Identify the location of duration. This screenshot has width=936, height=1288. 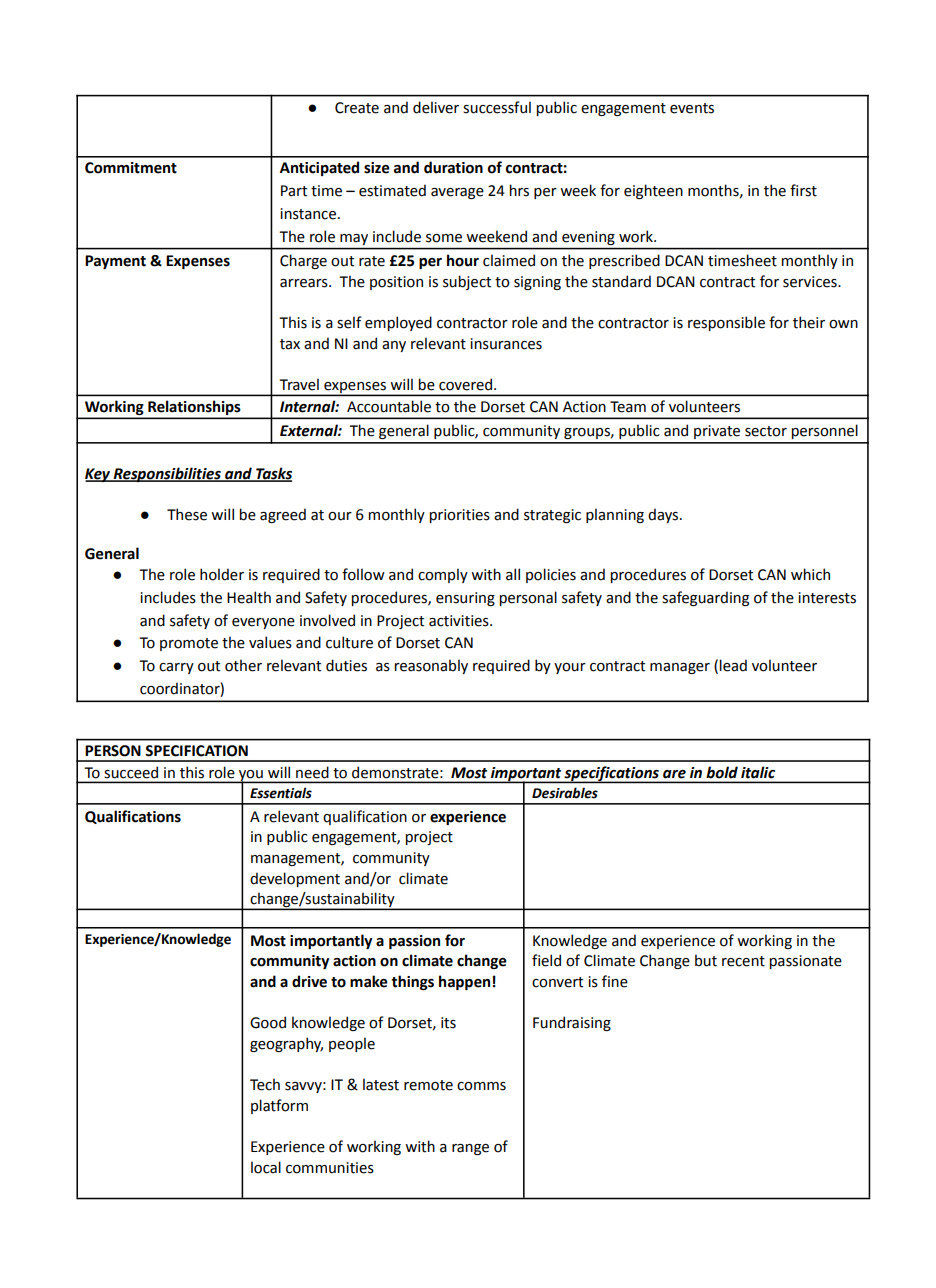
(453, 167).
